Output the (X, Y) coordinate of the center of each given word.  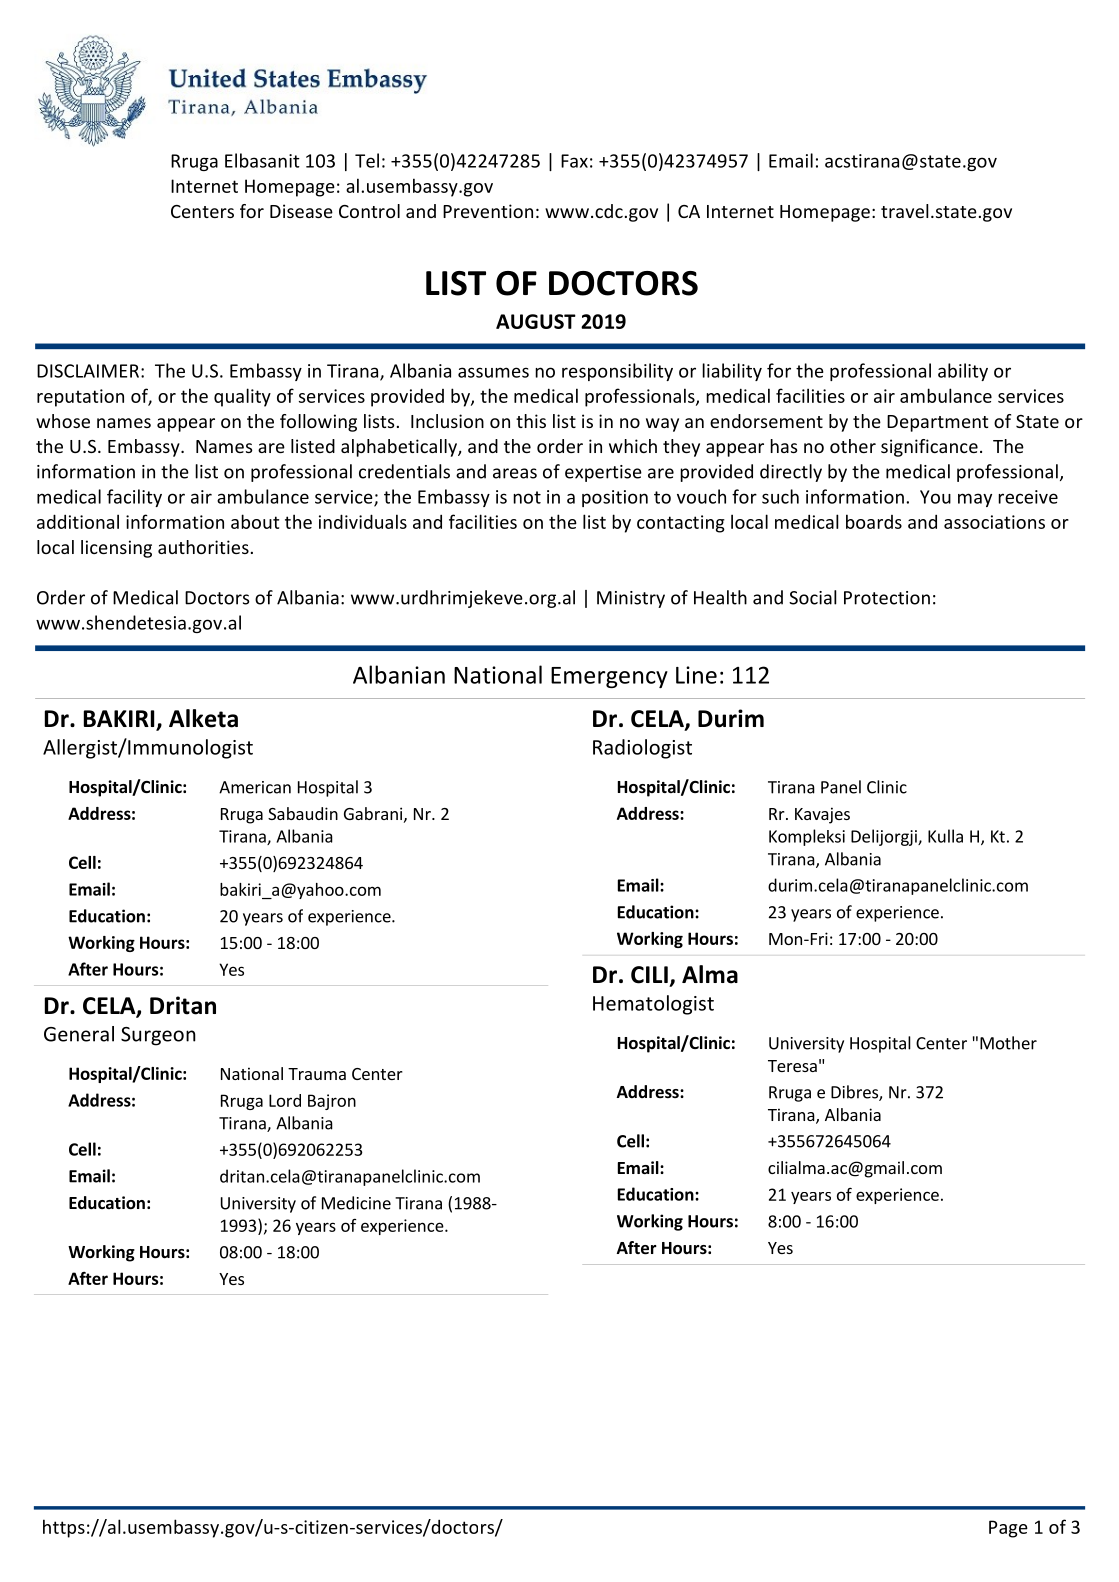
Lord (285, 1100)
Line (696, 675)
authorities (203, 547)
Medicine (356, 1203)
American (255, 787)
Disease (301, 211)
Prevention (488, 211)
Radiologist (642, 749)
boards (874, 521)
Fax (574, 161)
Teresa (792, 1066)
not (527, 497)
